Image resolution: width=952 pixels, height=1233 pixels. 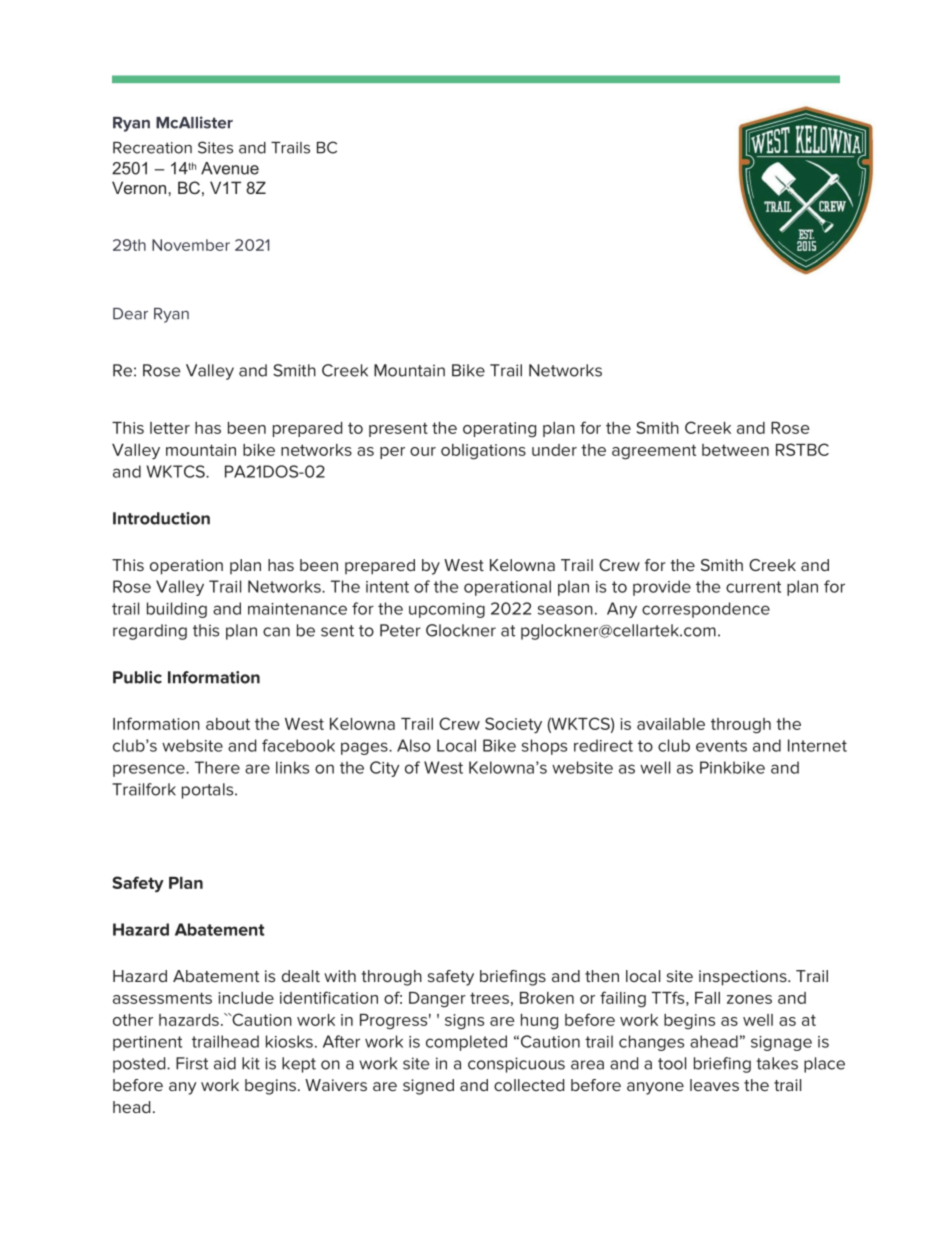 What do you see at coordinates (777, 1063) in the page?
I see `takes` at bounding box center [777, 1063].
